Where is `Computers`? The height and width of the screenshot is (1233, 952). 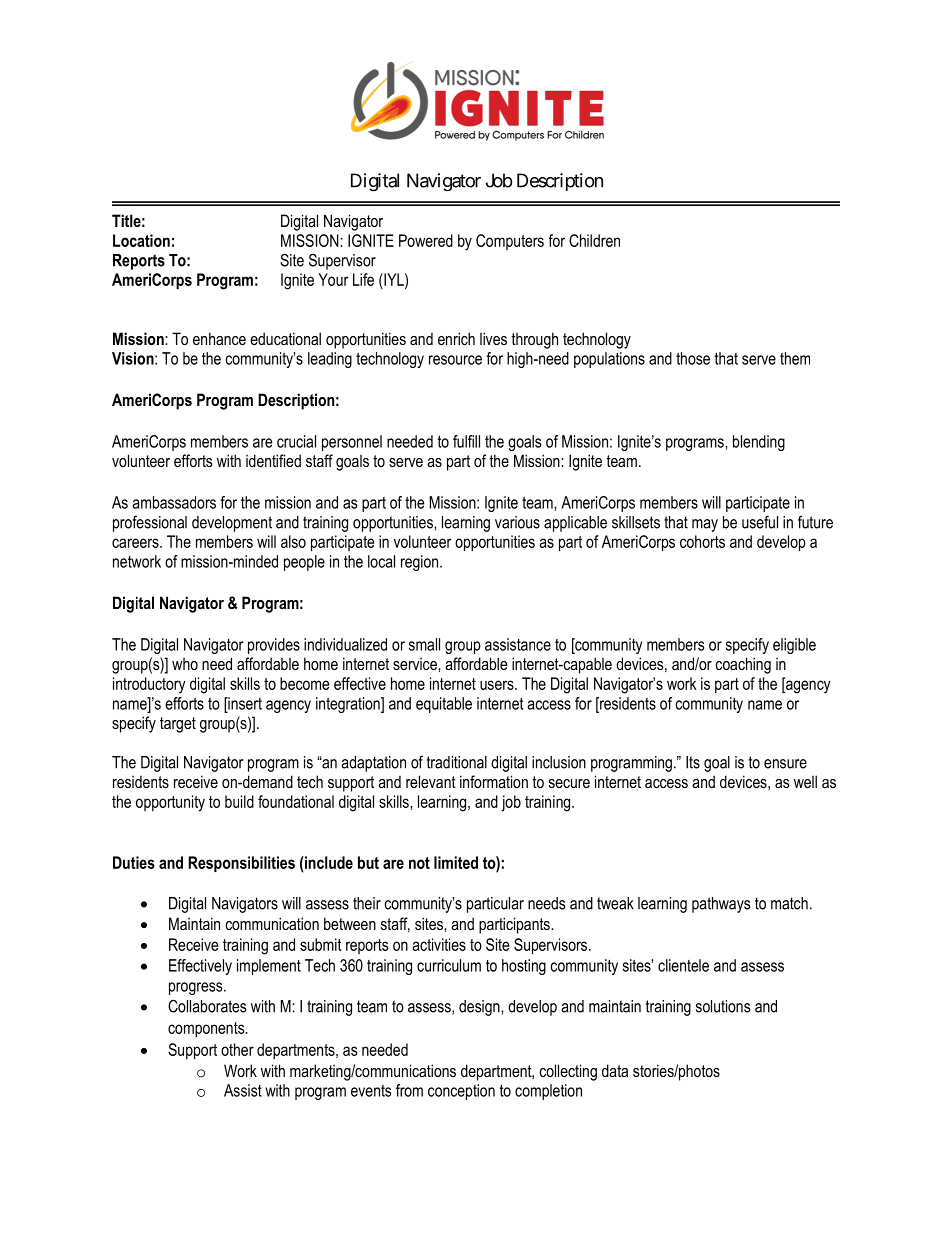
Computers is located at coordinates (510, 242).
